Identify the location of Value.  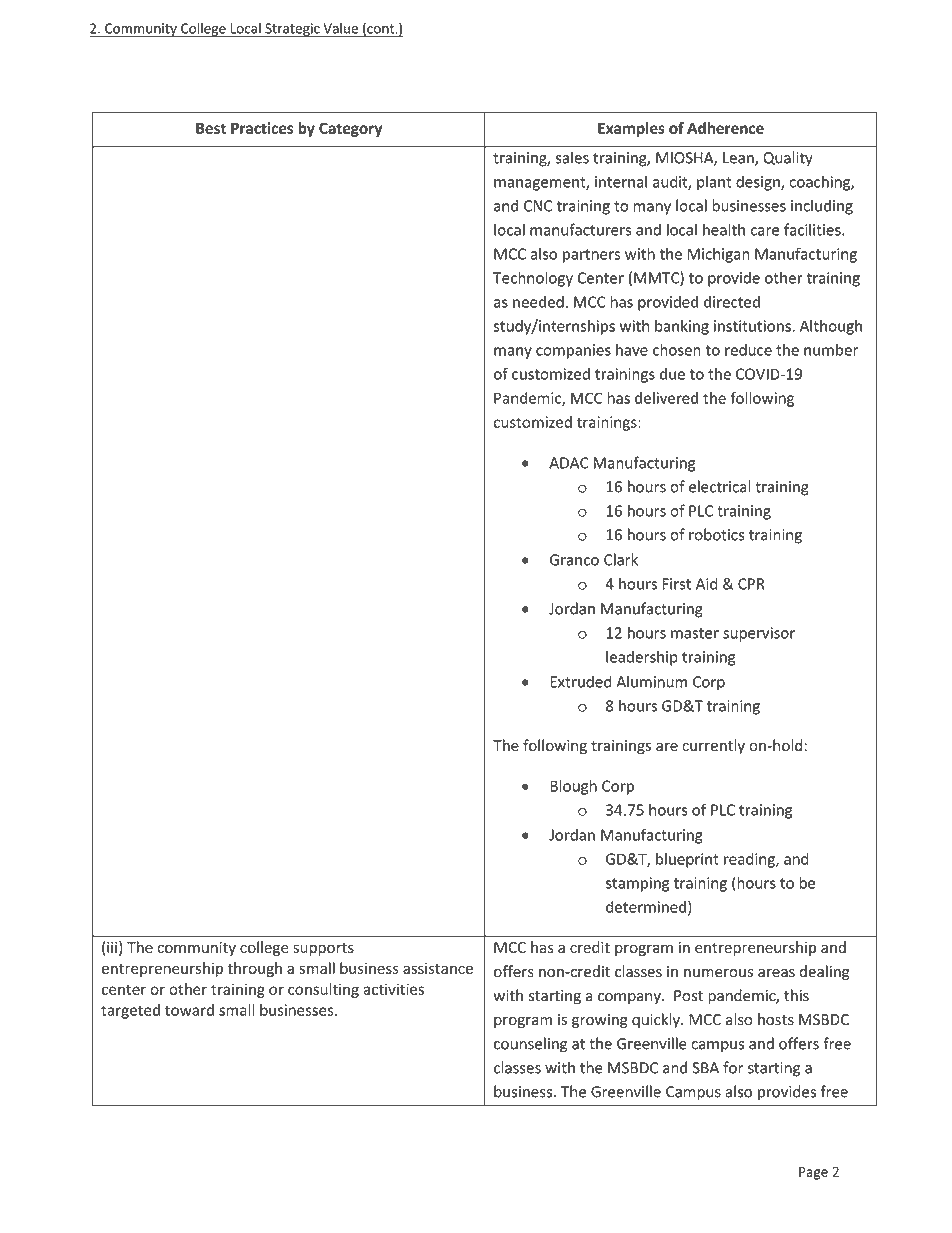
(341, 28).
